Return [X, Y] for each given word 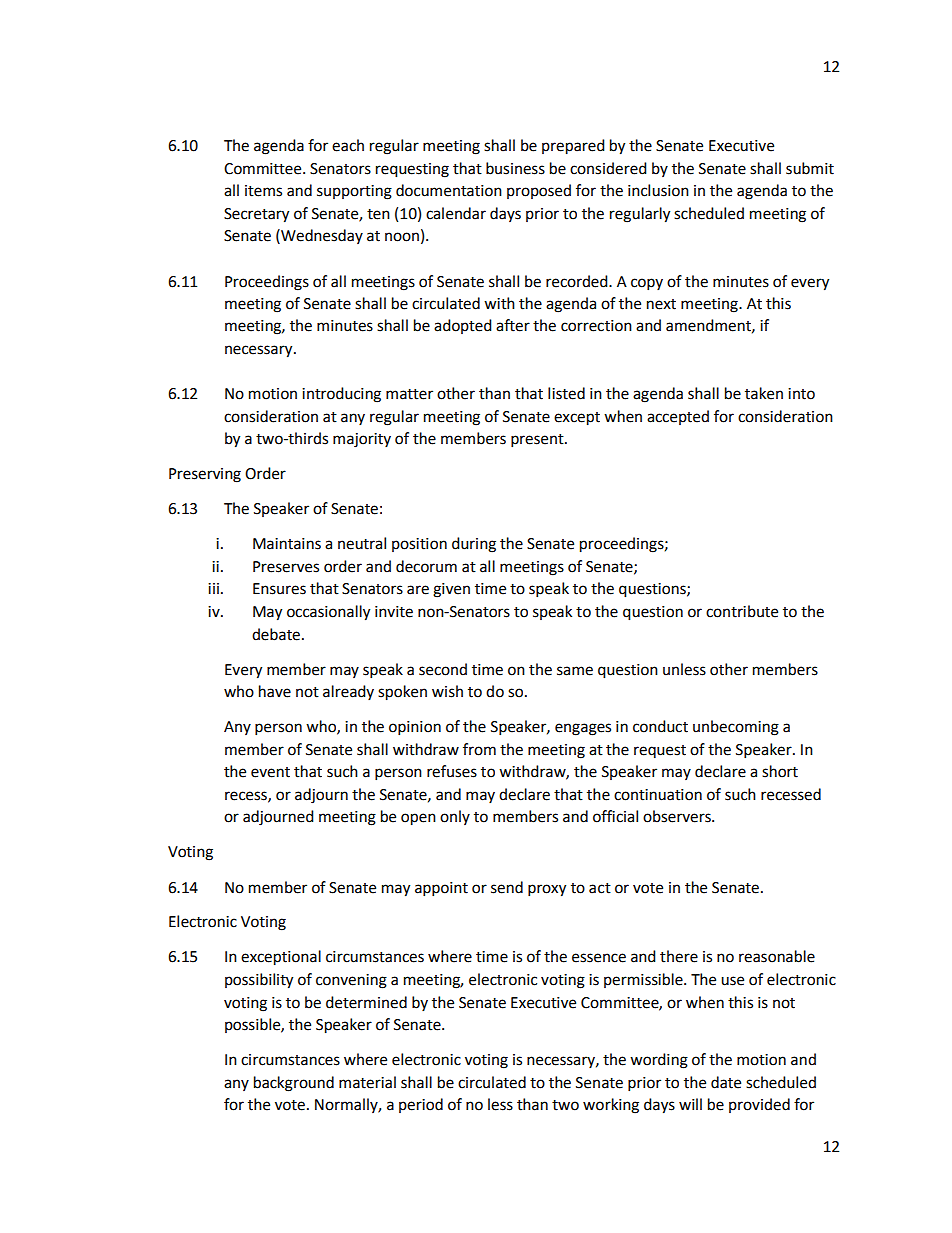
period [421, 1105]
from [479, 749]
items [263, 191]
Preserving [205, 475]
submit [810, 168]
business [515, 168]
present [538, 441]
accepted [678, 417]
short [780, 771]
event [270, 772]
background [294, 1084]
